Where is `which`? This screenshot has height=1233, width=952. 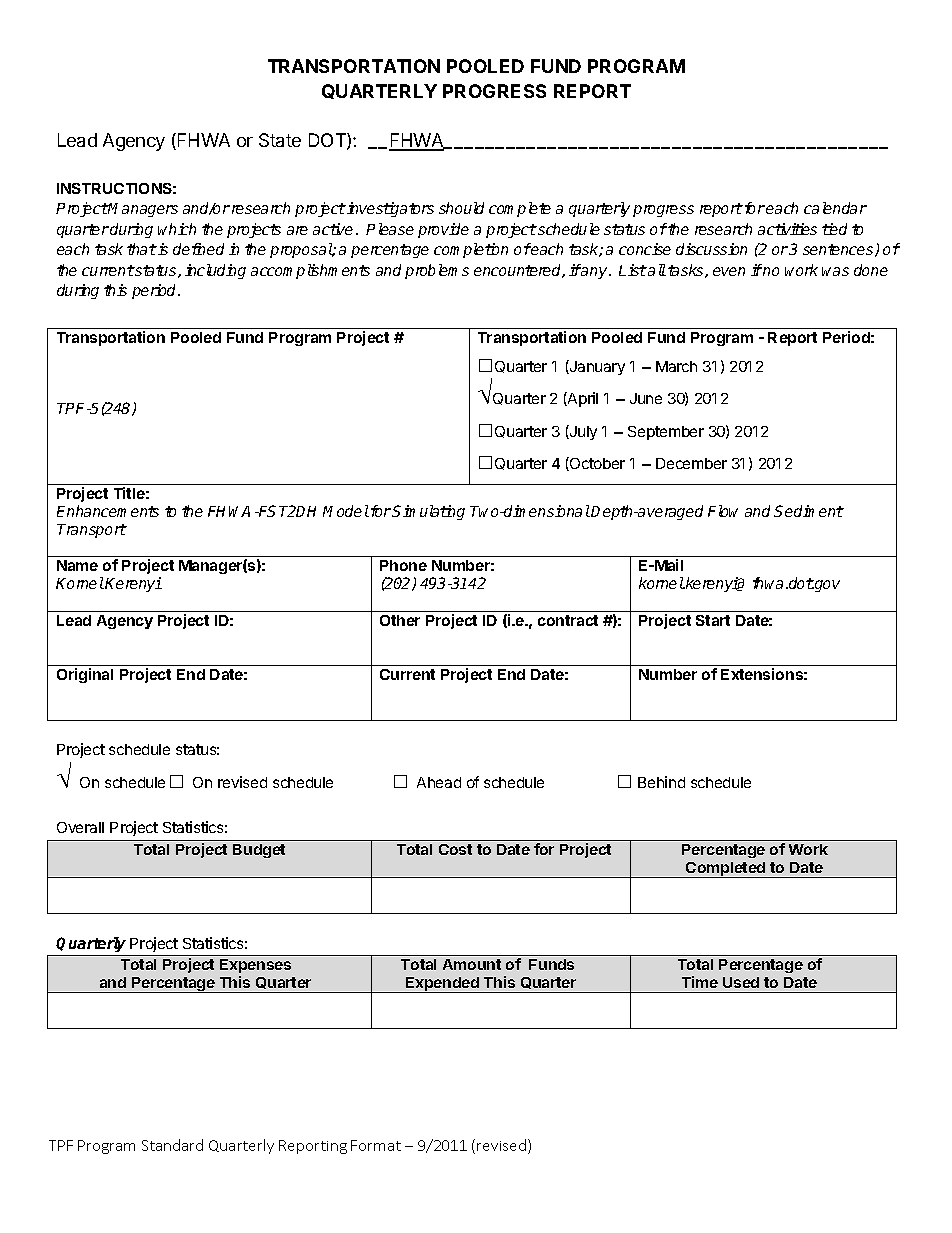 which is located at coordinates (177, 229).
